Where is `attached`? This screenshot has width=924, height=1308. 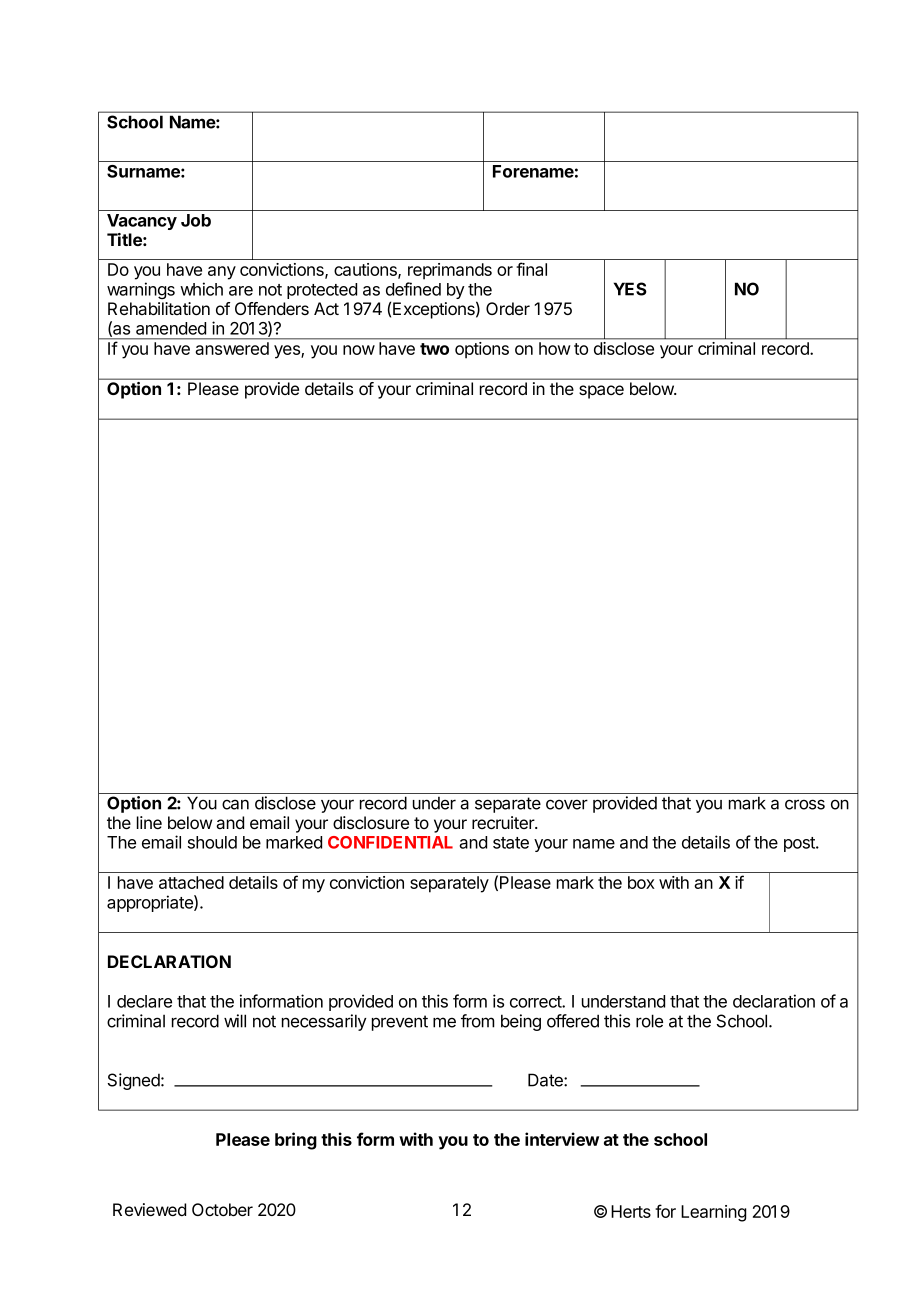
attached is located at coordinates (191, 882).
